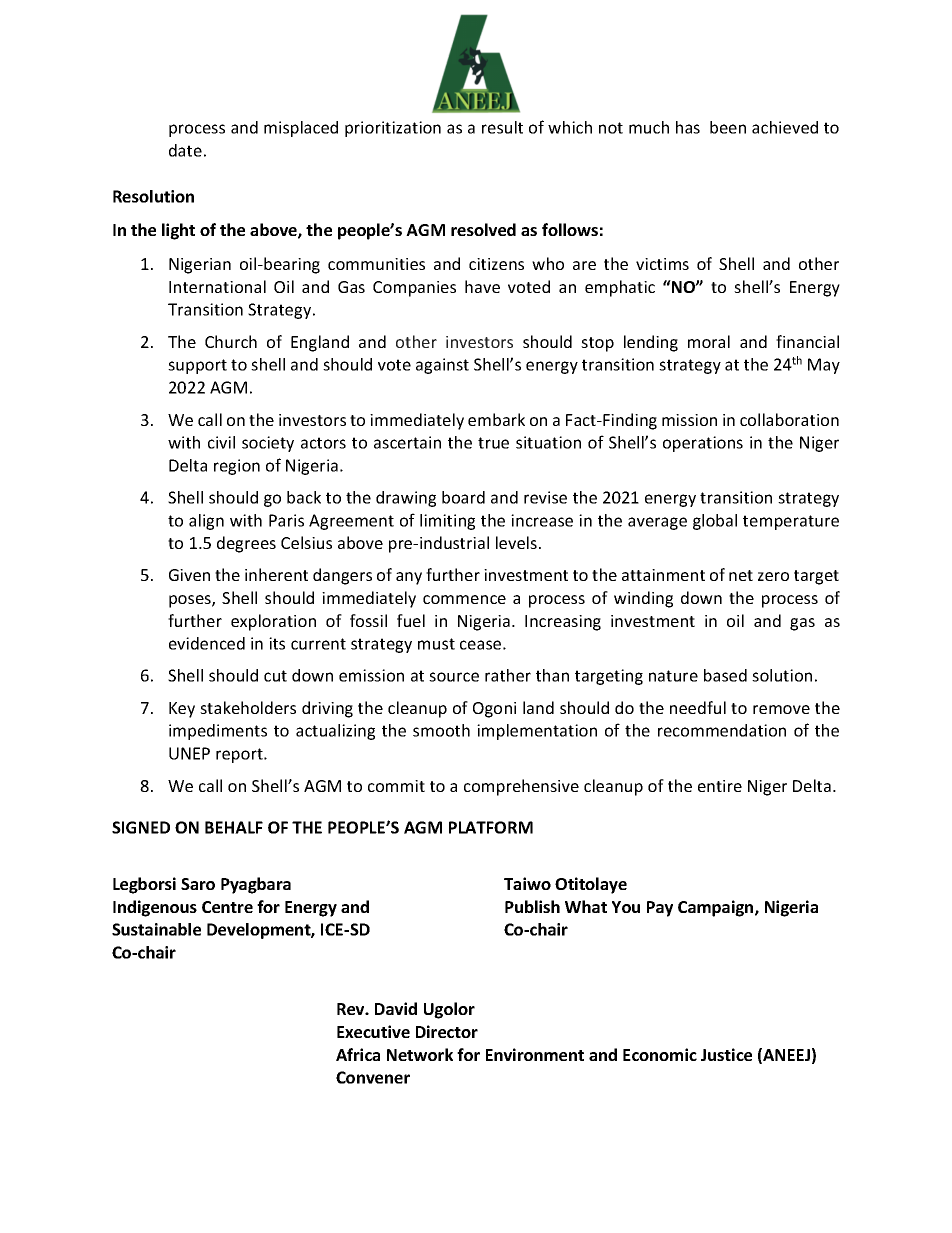 The height and width of the screenshot is (1233, 952). Describe the element at coordinates (358, 1054) in the screenshot. I see `Africa` at that location.
